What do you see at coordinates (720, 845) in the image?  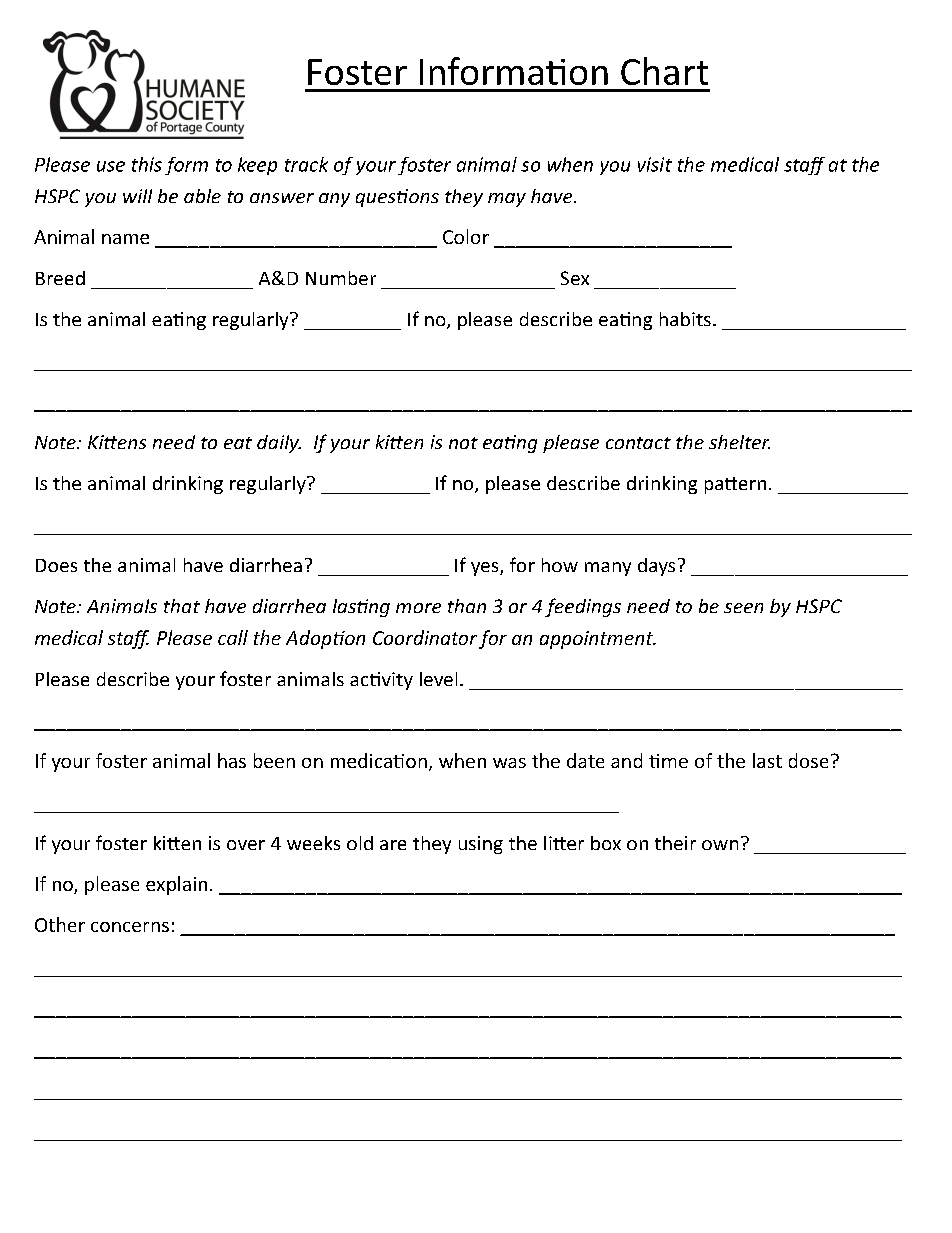 I see `own` at bounding box center [720, 845].
